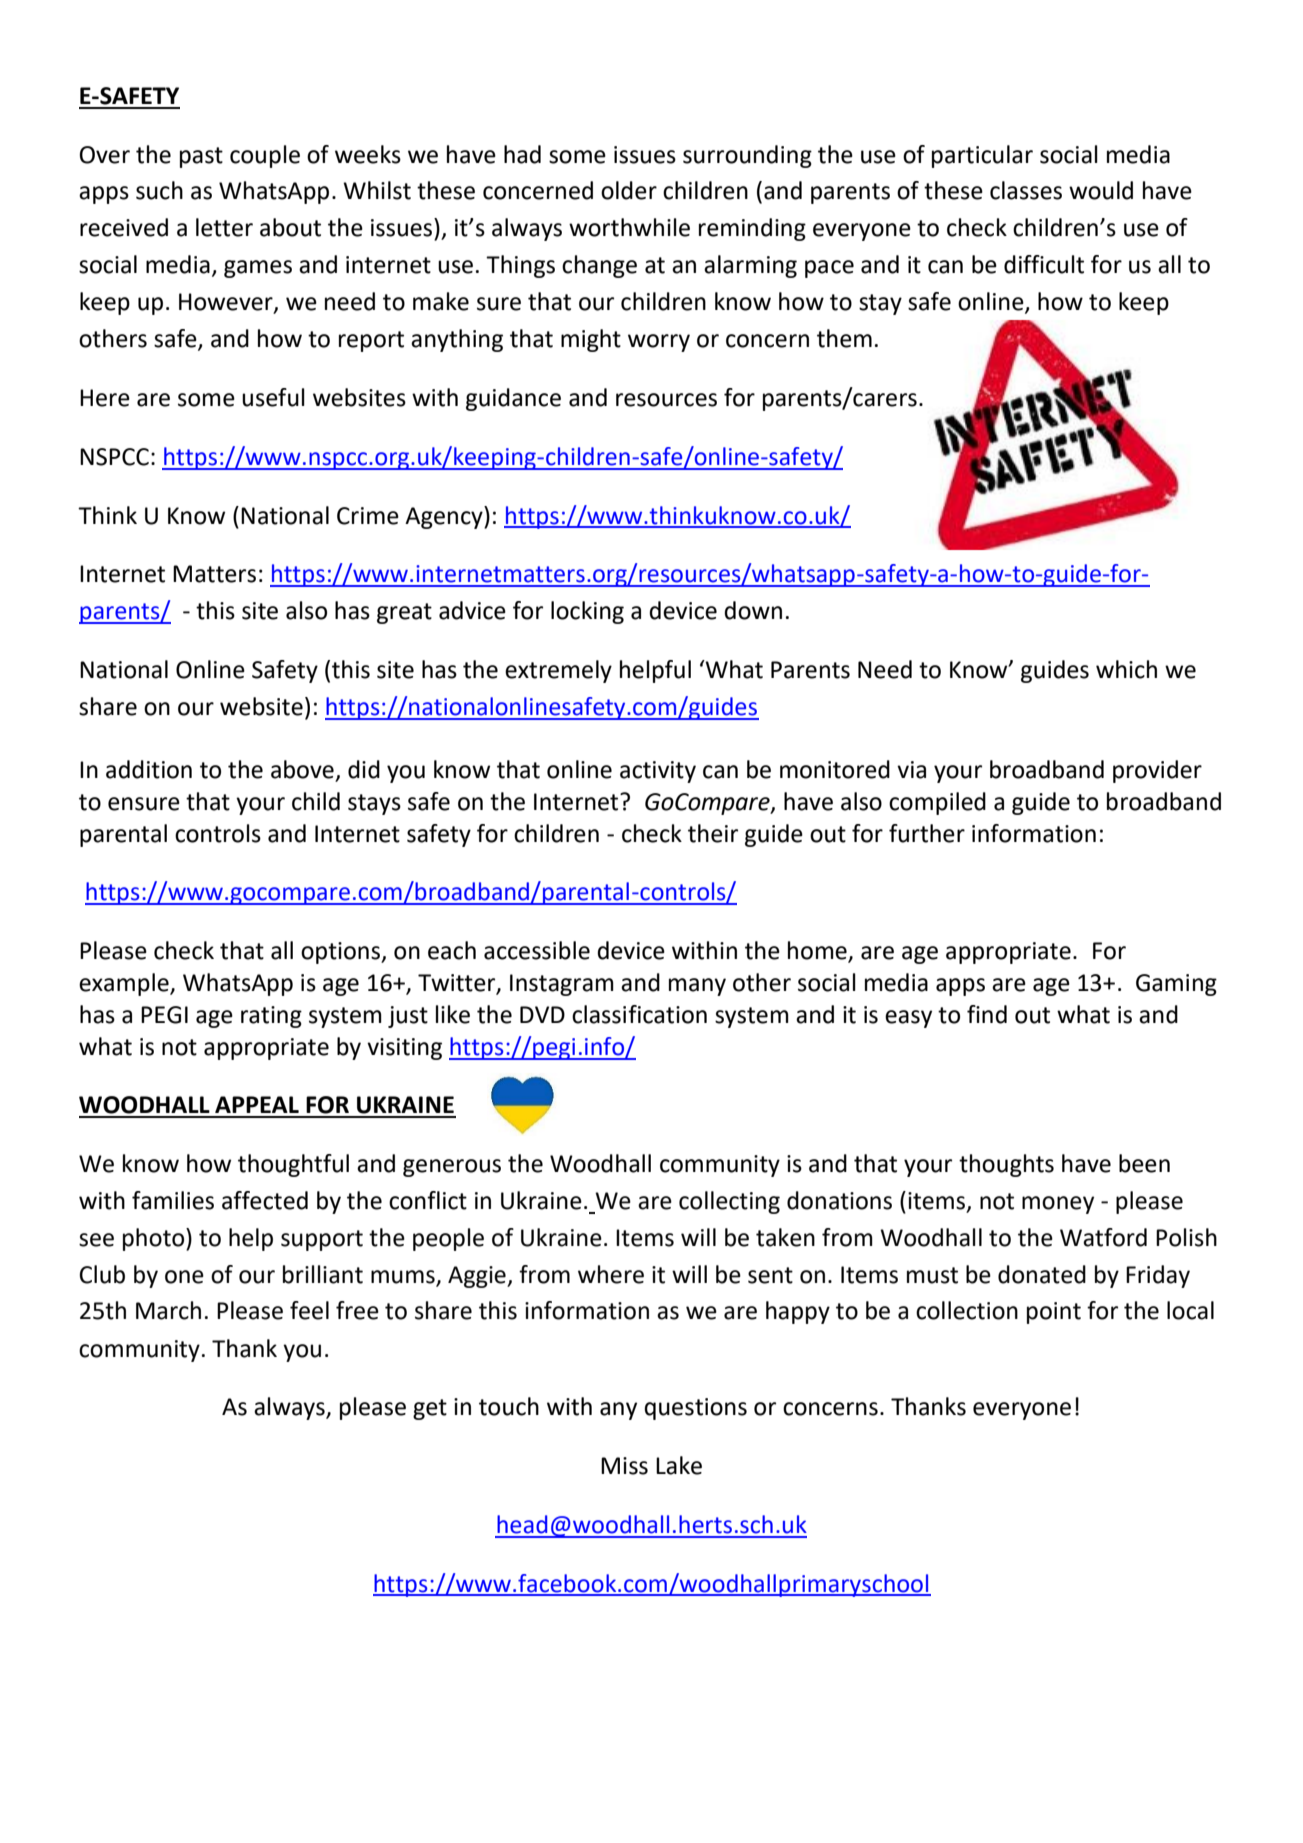  Describe the element at coordinates (629, 190) in the image. I see `older` at that location.
